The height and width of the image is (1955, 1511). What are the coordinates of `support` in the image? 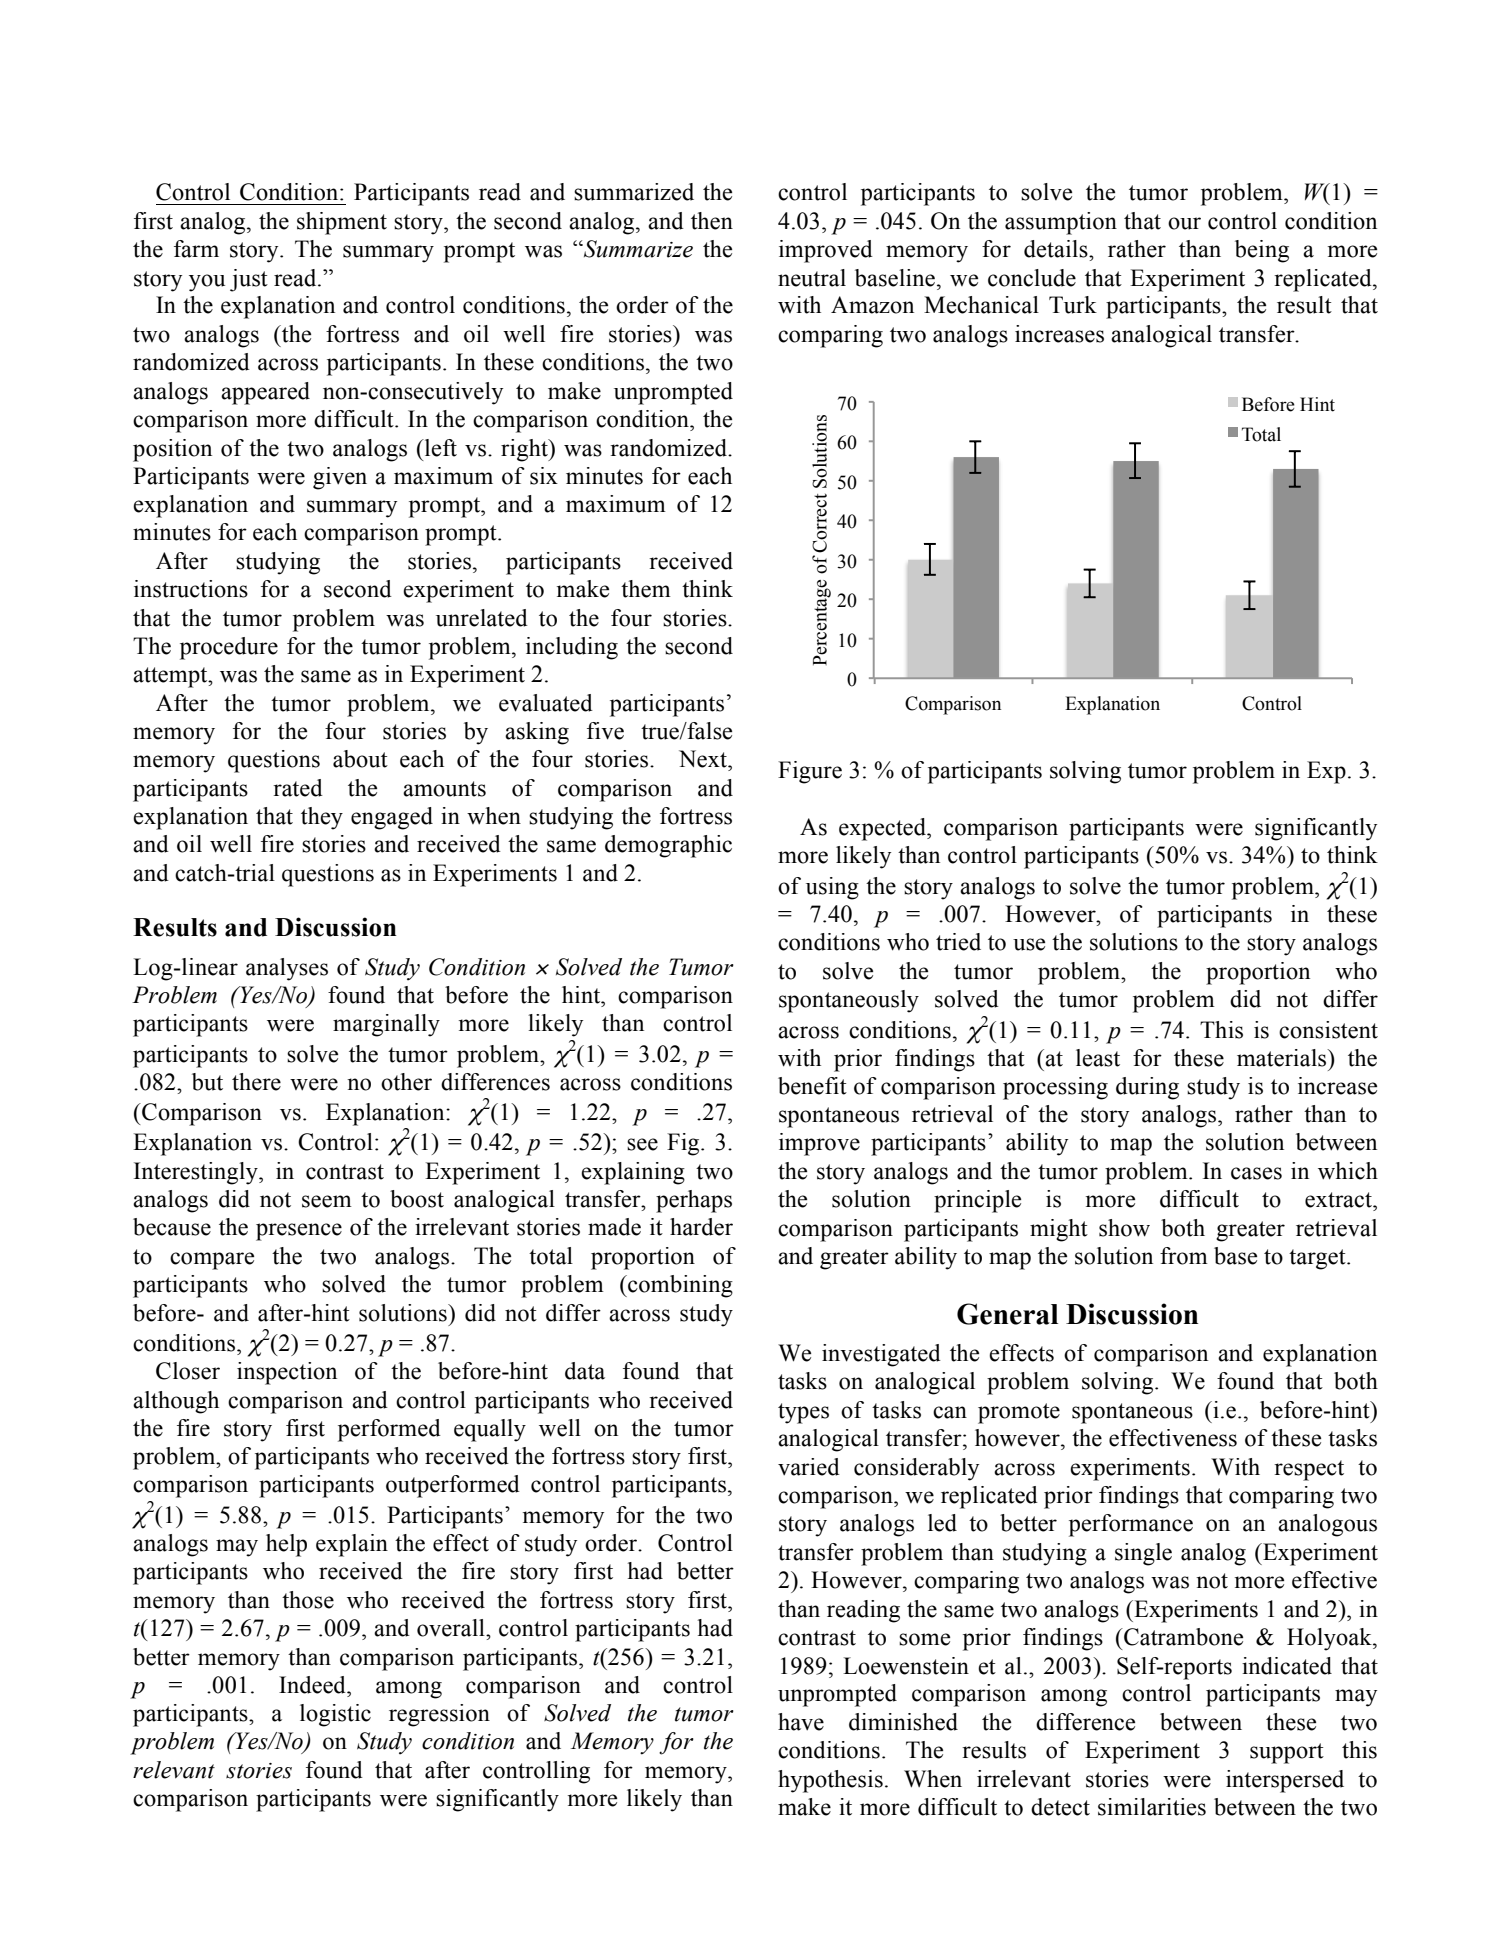 It's located at (1287, 1753).
